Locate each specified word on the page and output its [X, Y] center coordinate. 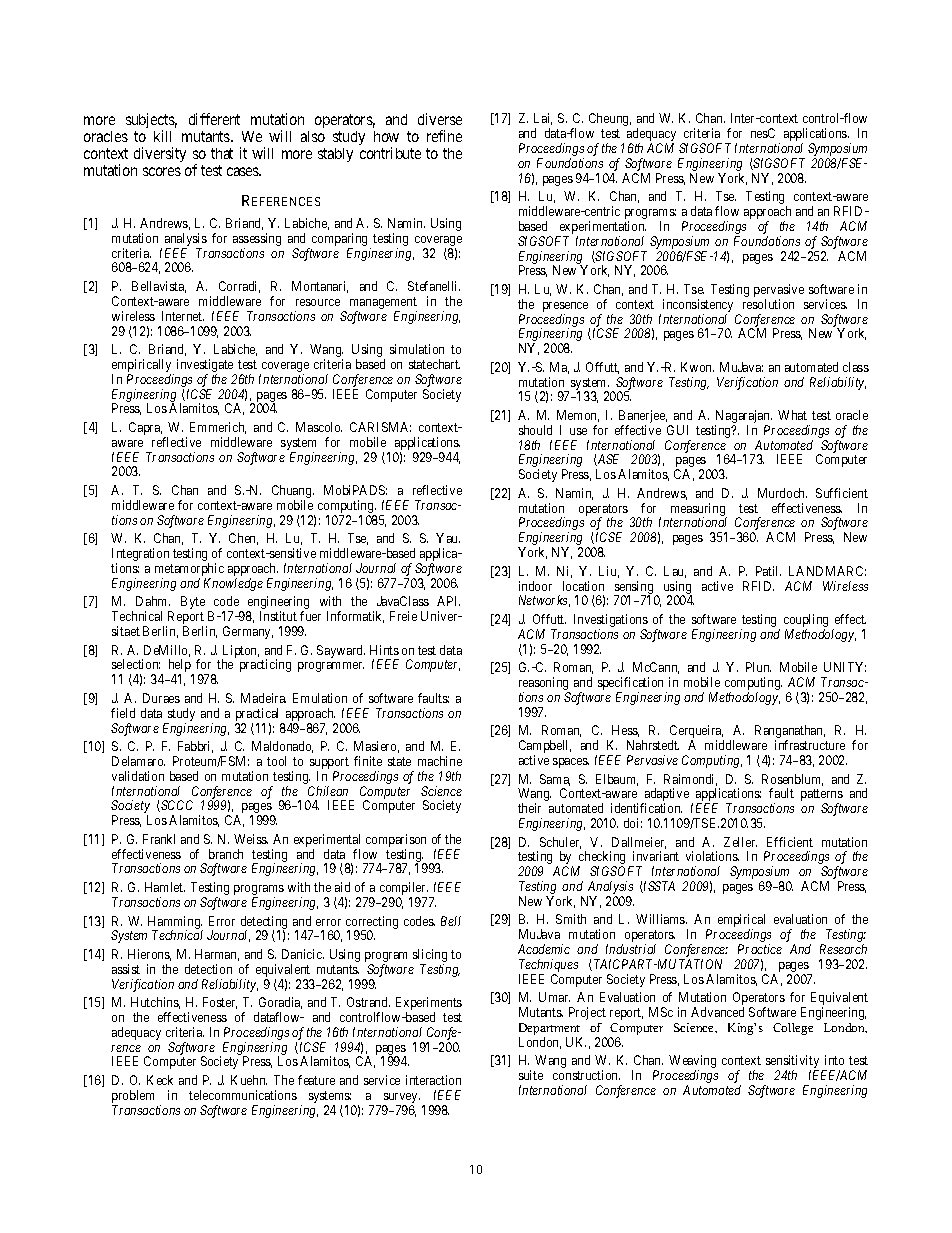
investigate [206, 367]
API [448, 601]
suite [531, 1075]
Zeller [740, 842]
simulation [417, 349]
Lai [543, 119]
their [529, 808]
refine [444, 136]
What [792, 415]
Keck [160, 1080]
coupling [806, 622]
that [222, 153]
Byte [193, 602]
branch [226, 854]
